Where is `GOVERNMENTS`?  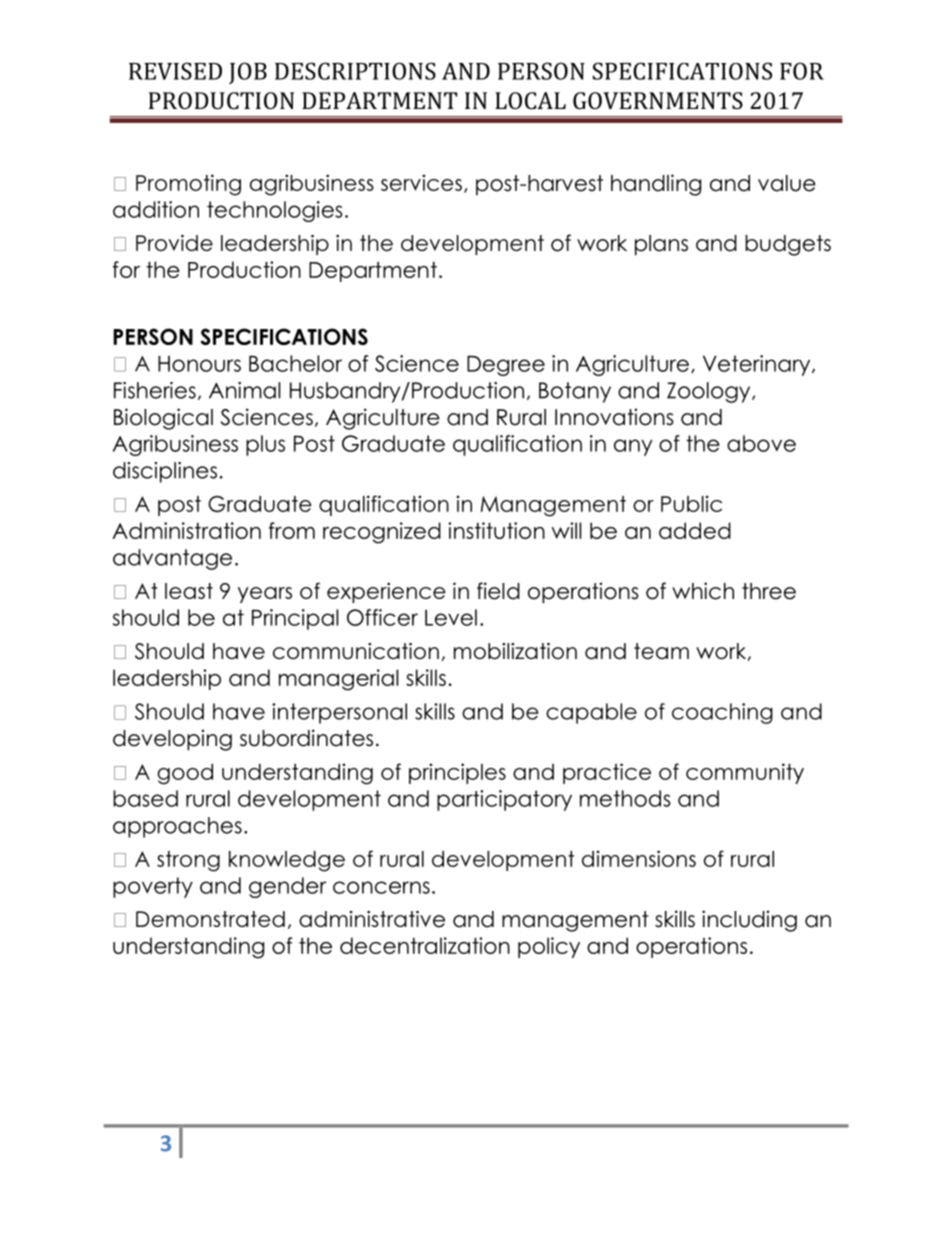
GOVERNMENTS is located at coordinates (658, 100).
